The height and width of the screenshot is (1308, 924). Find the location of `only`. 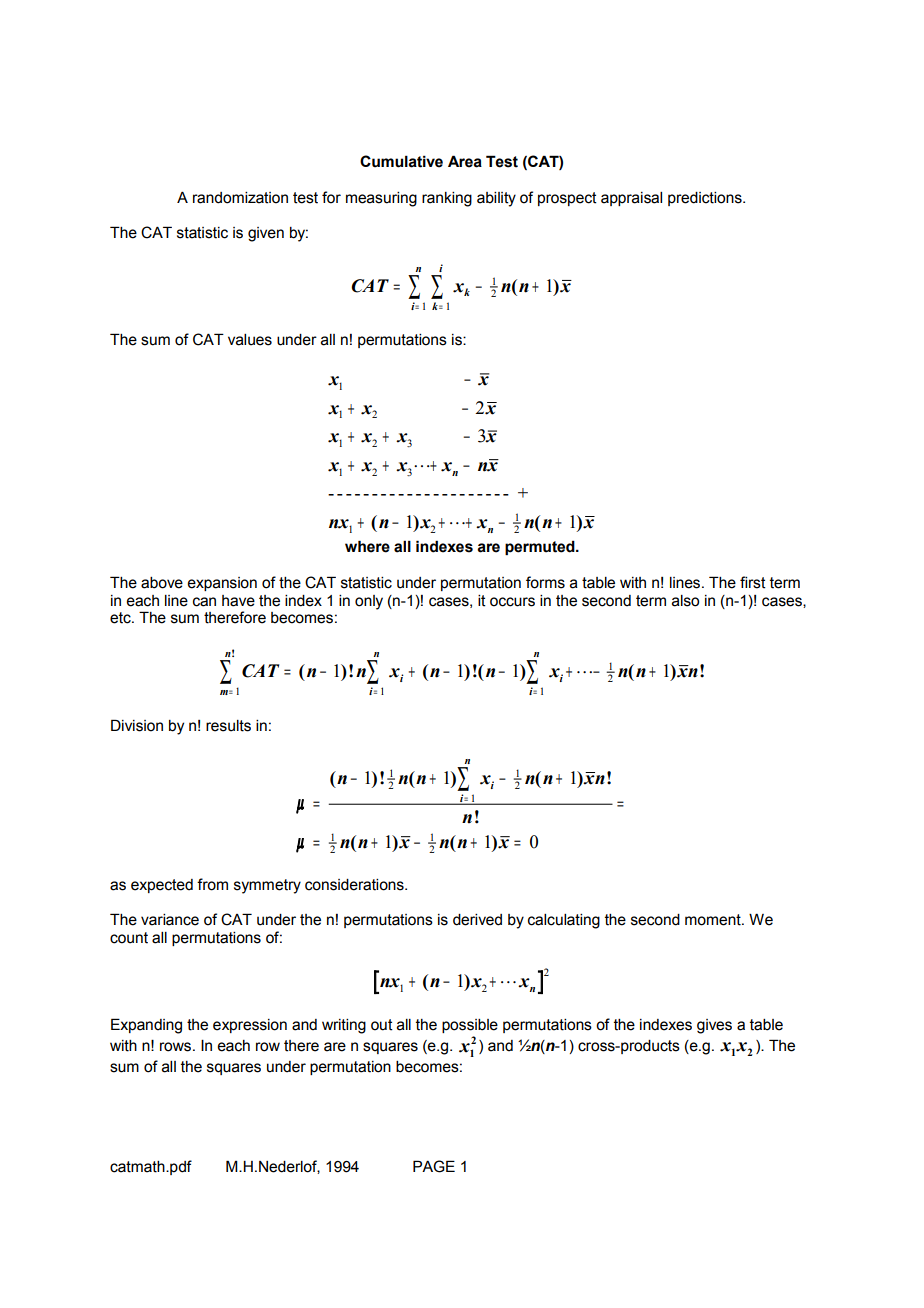

only is located at coordinates (369, 602).
